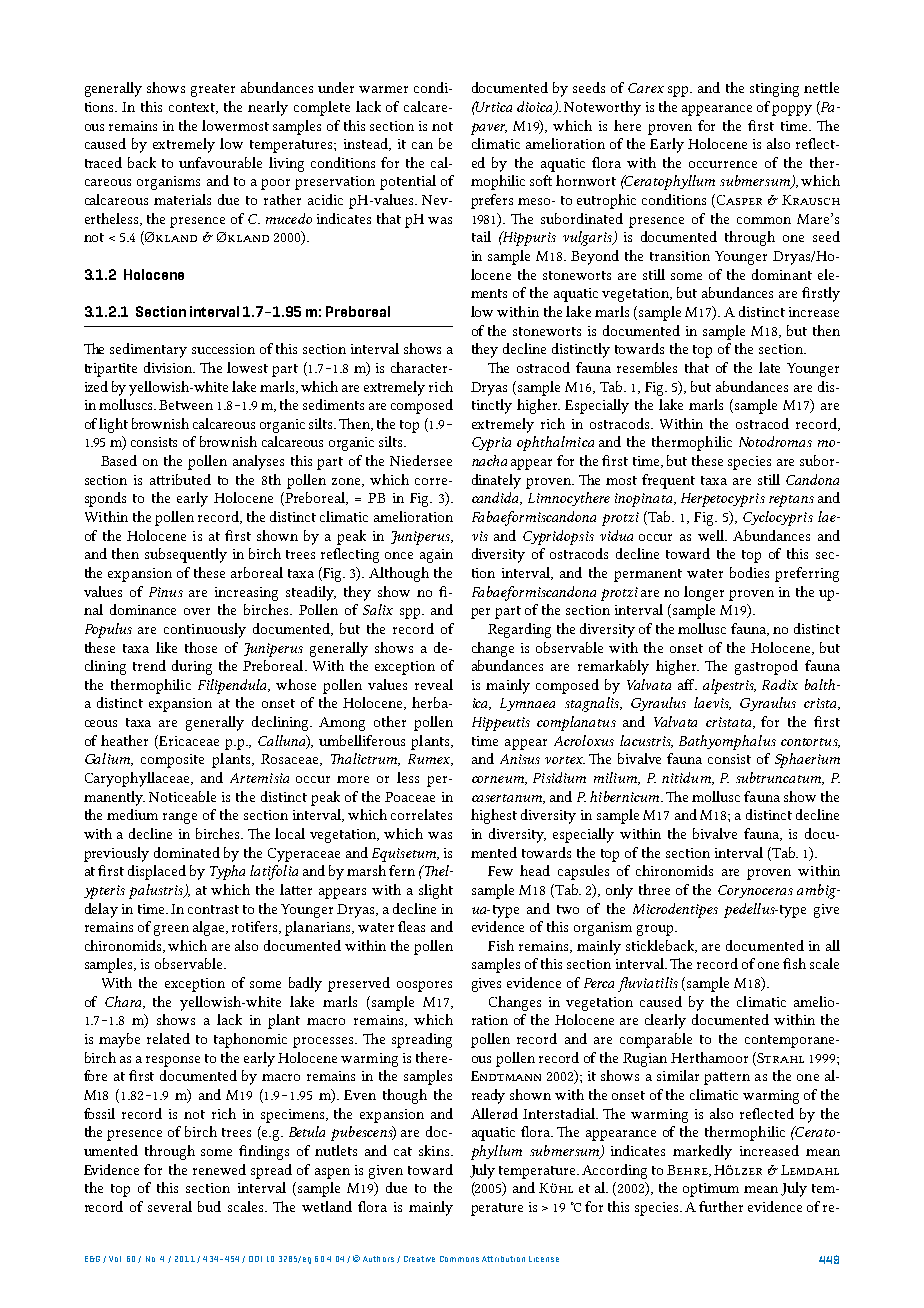  What do you see at coordinates (711, 1190) in the page?
I see `optimum` at bounding box center [711, 1190].
